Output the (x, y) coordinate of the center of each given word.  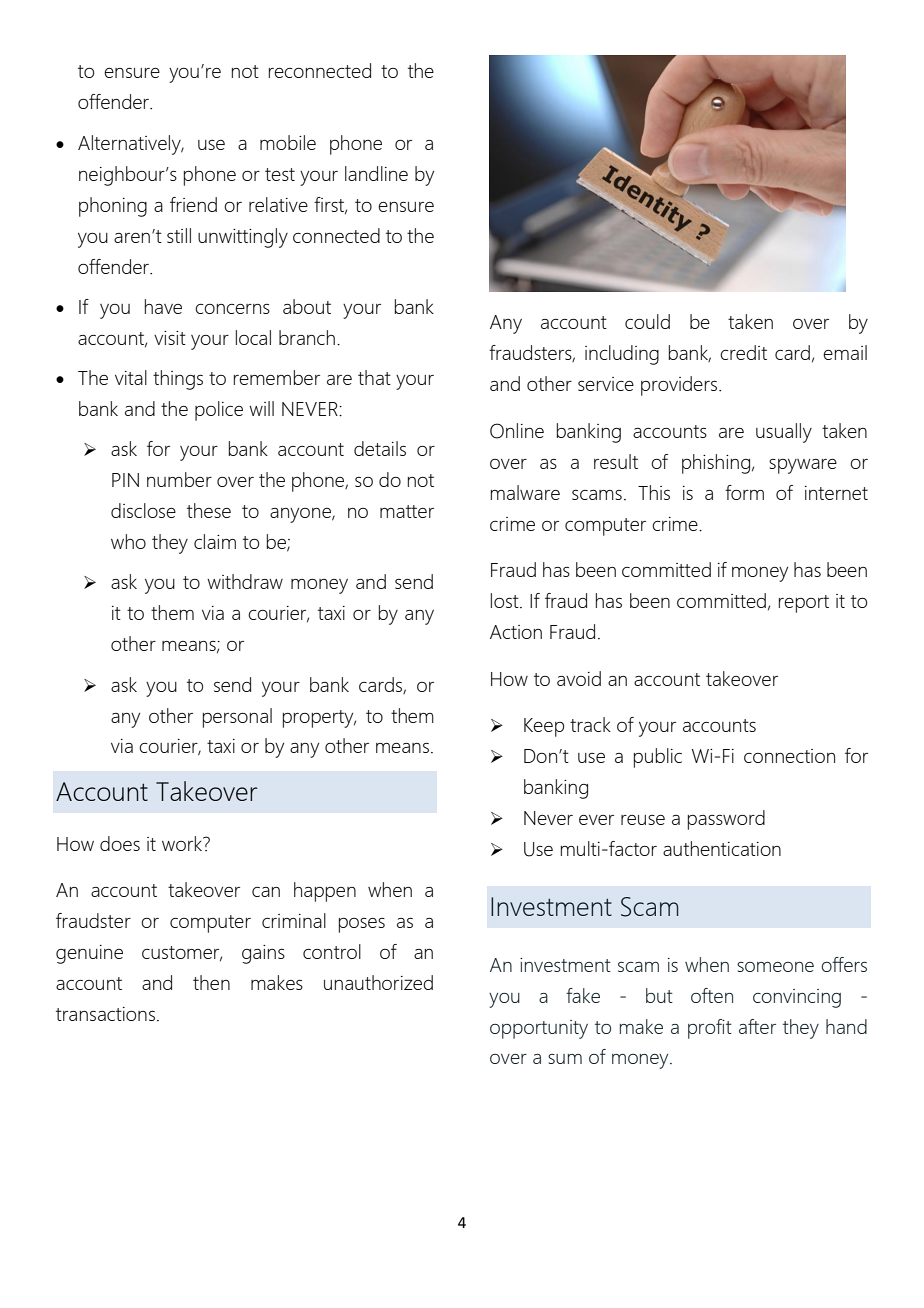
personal (237, 718)
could (647, 321)
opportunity (539, 1029)
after (757, 1026)
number (179, 479)
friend (193, 204)
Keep (544, 727)
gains (263, 954)
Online (517, 431)
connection (789, 756)
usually (784, 433)
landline (376, 173)
